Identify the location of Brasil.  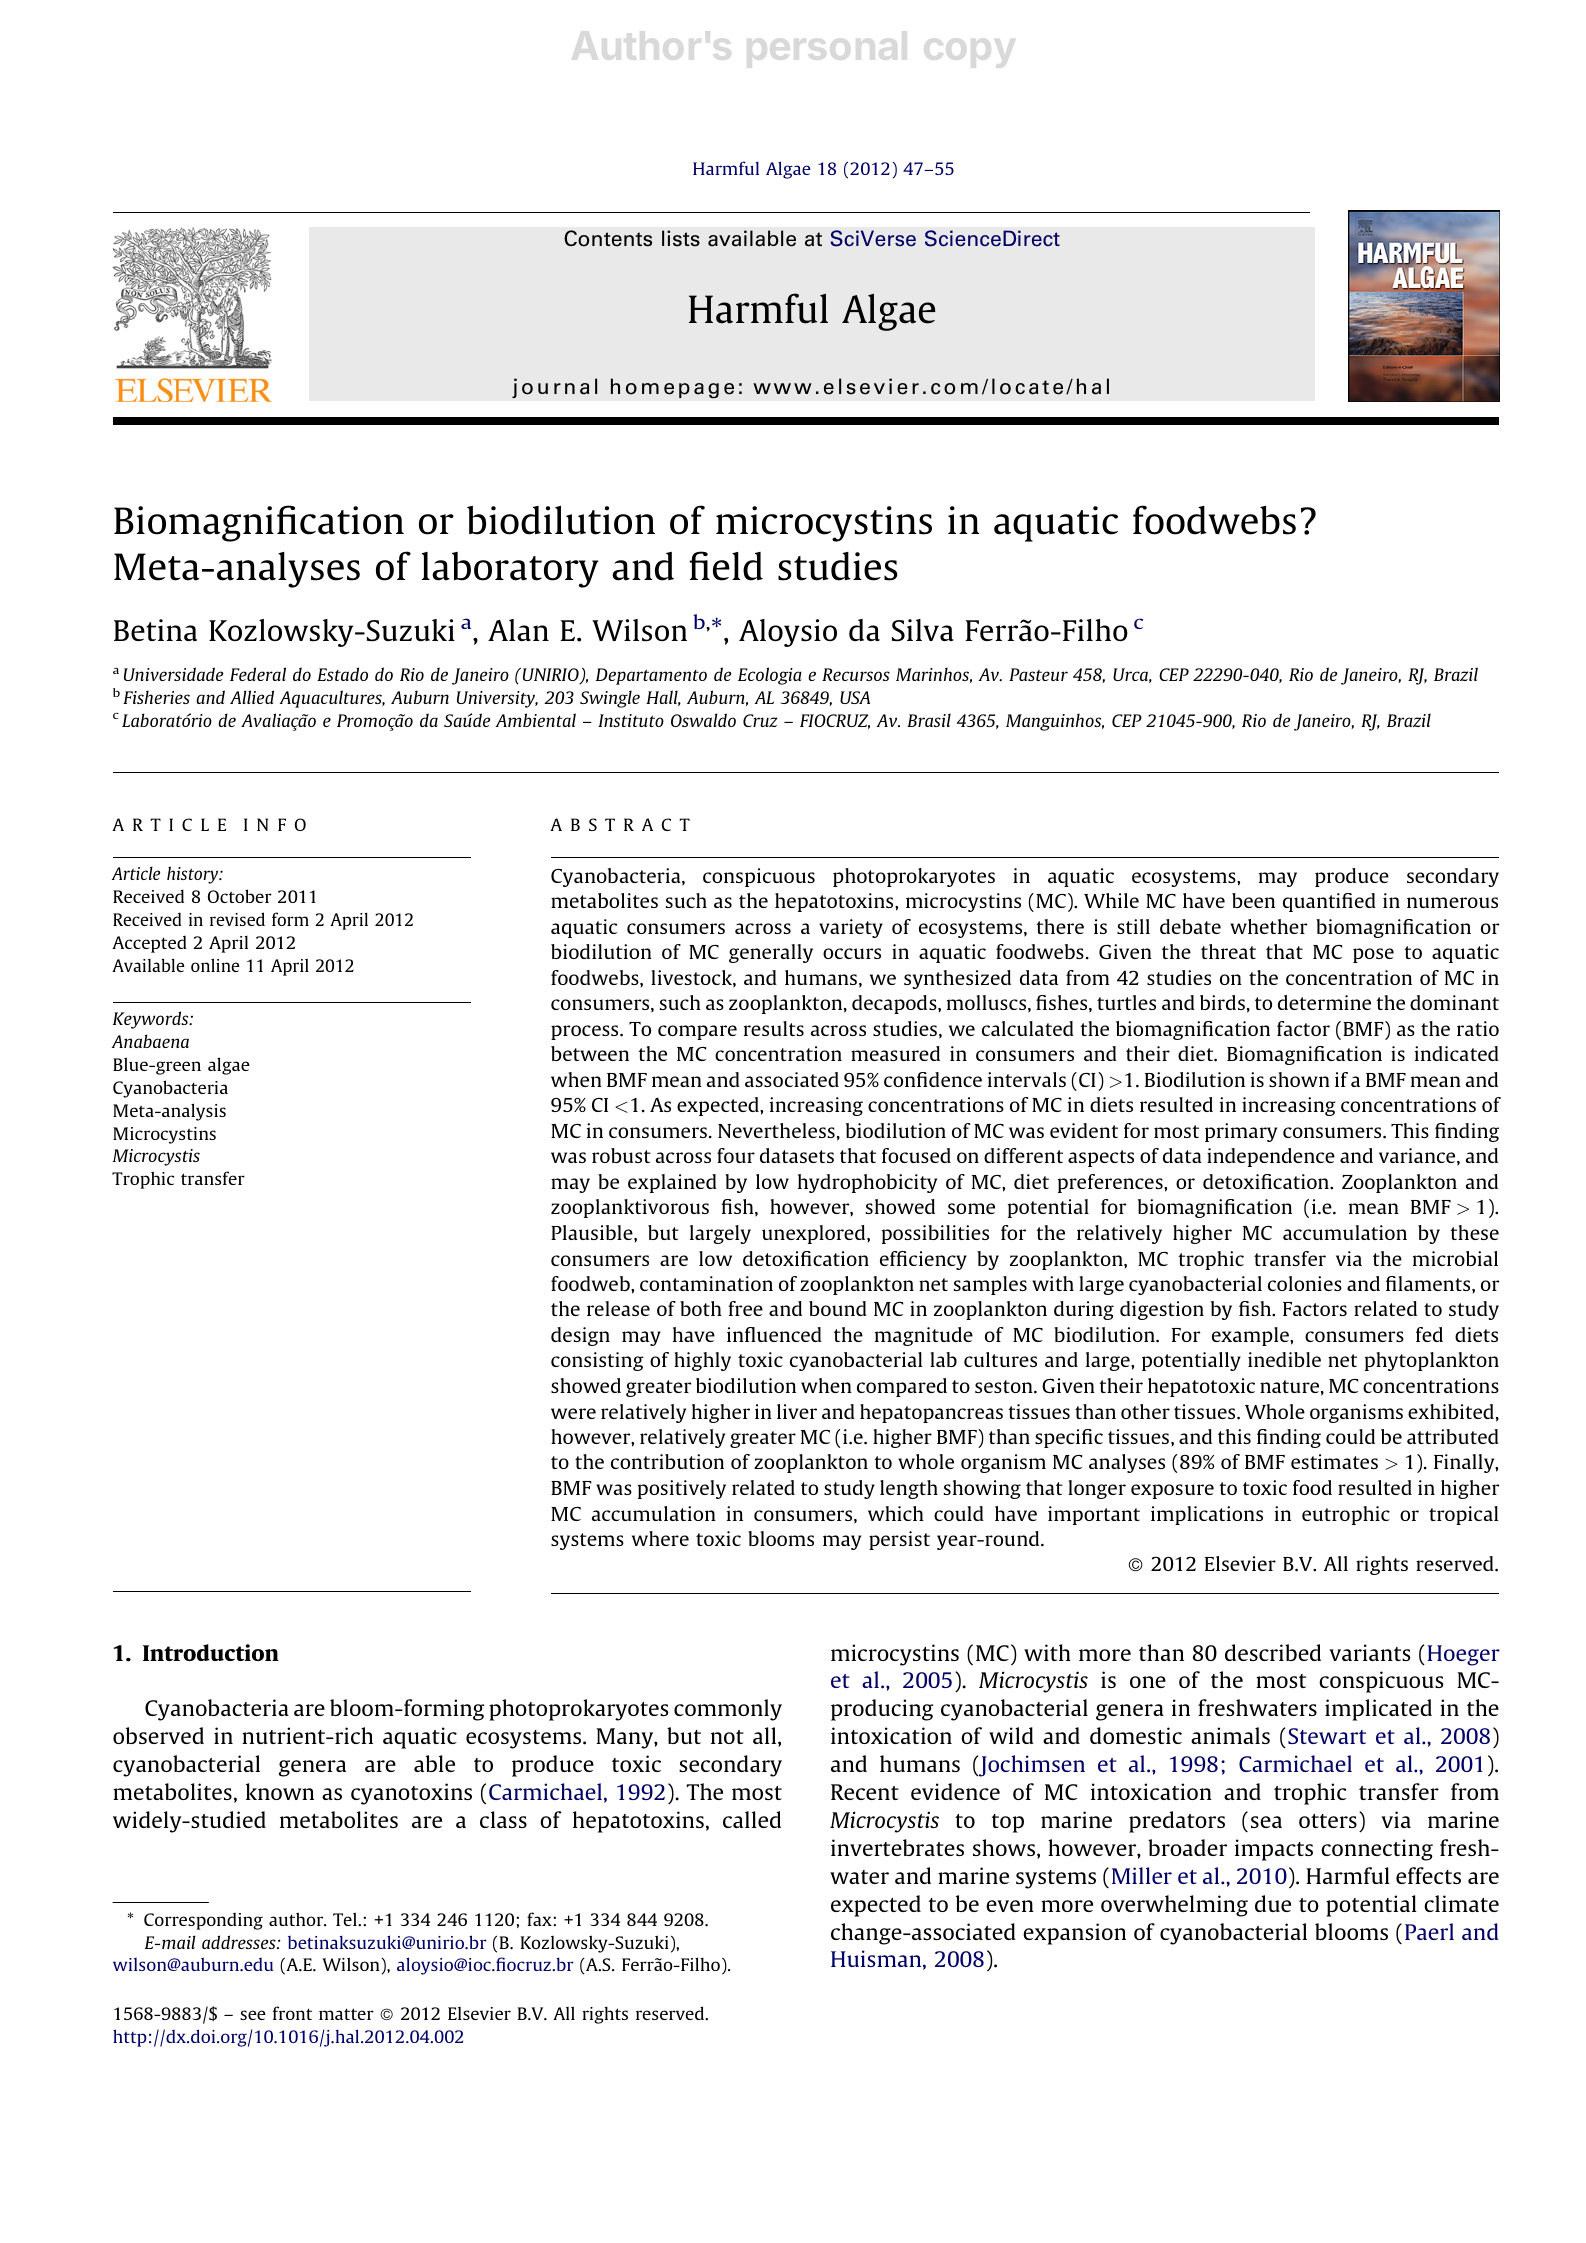
(929, 720).
